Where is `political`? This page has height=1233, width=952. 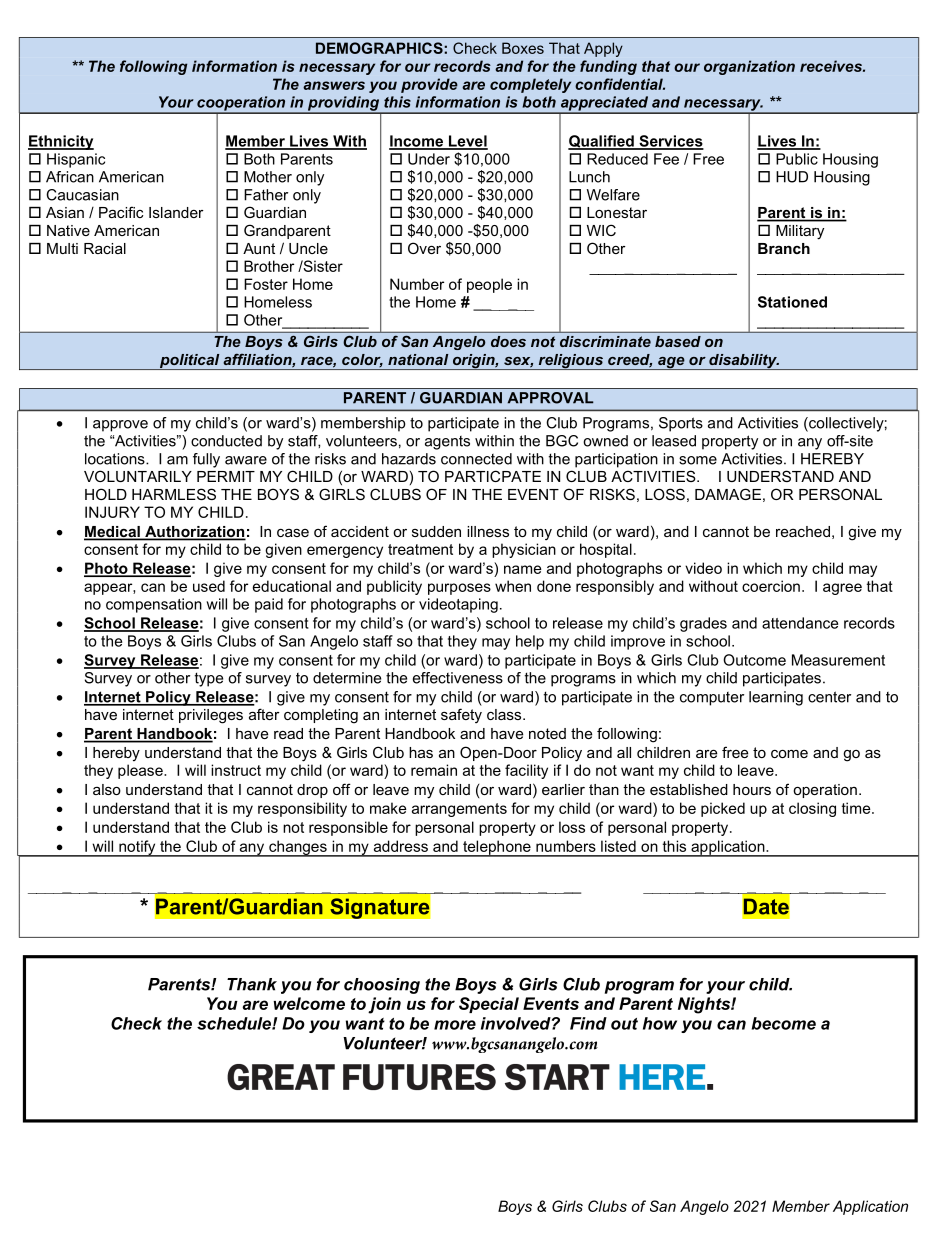
political is located at coordinates (189, 362).
